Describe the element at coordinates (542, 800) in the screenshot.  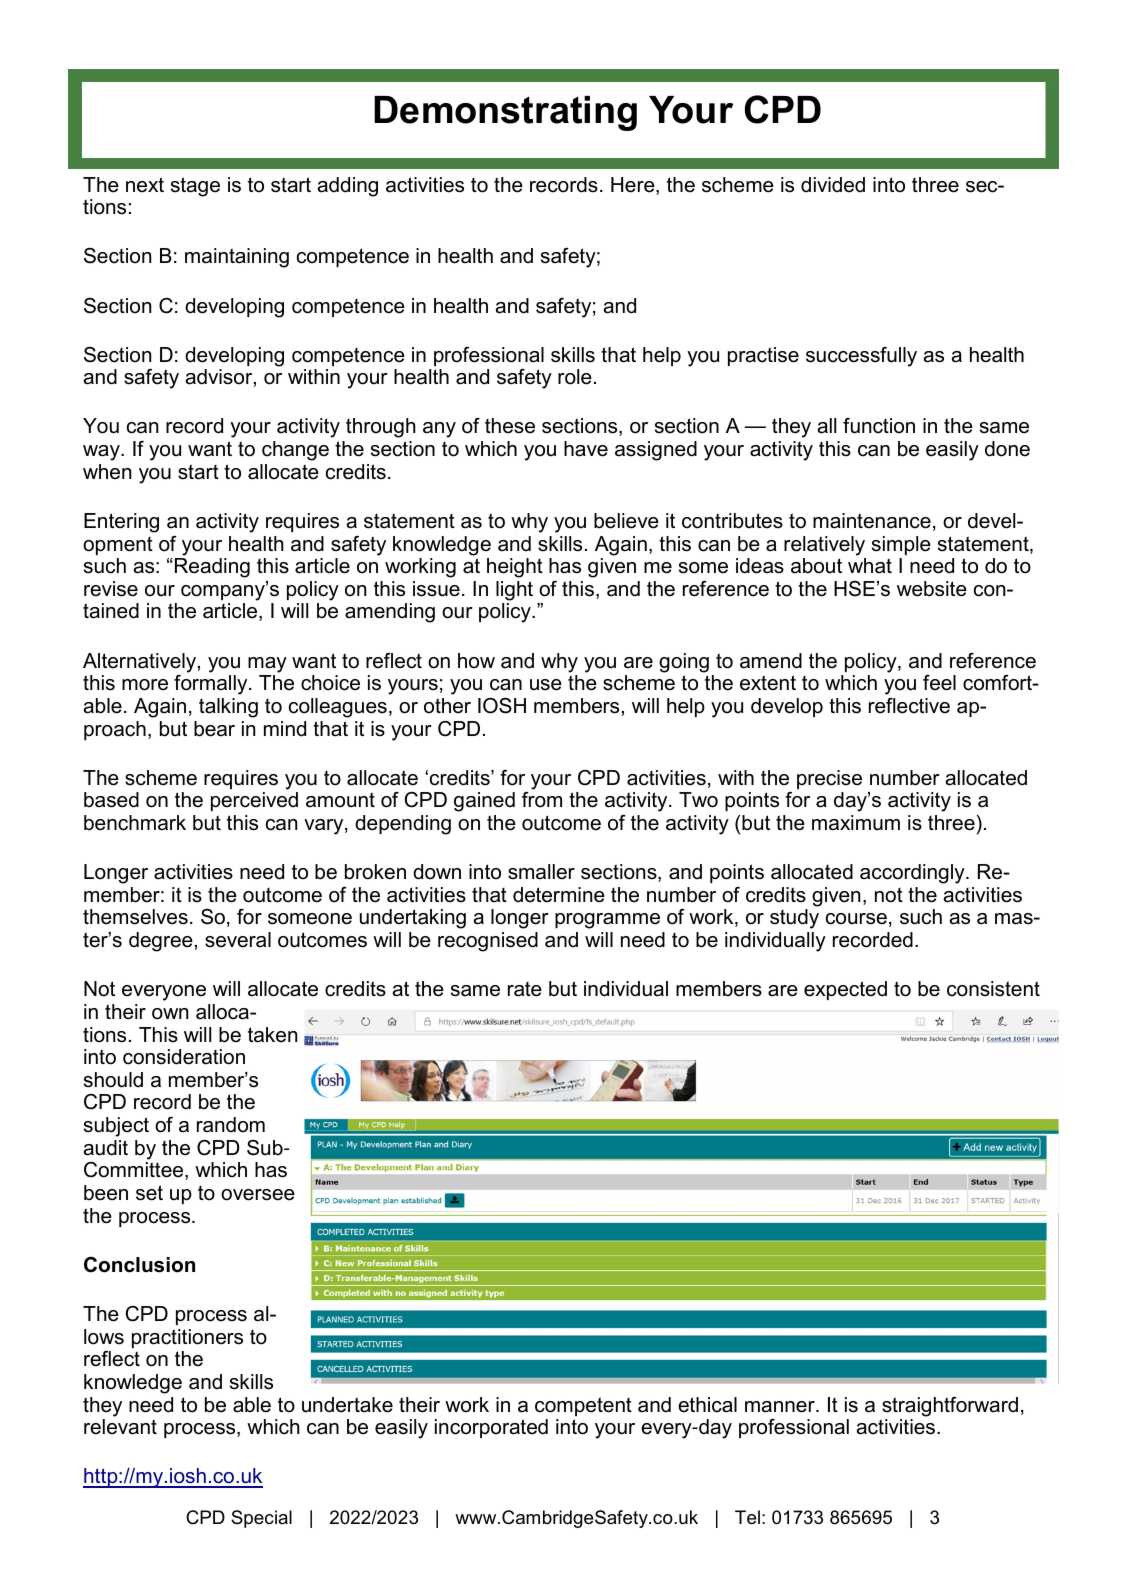
I see `from` at that location.
